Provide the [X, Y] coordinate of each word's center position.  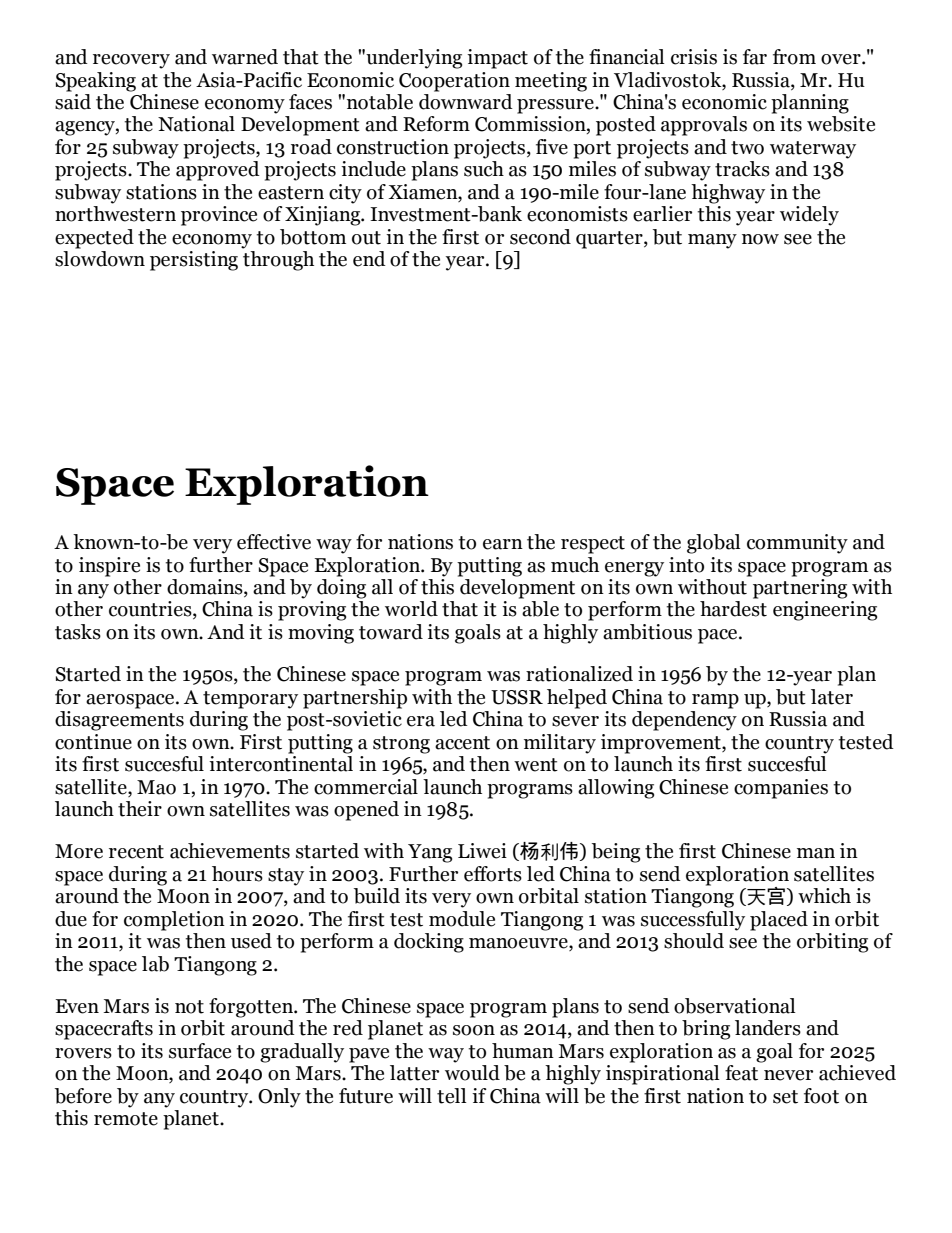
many [712, 241]
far [755, 57]
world [411, 609]
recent [136, 852]
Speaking [96, 82]
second [540, 237]
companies [781, 789]
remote [126, 1119]
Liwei [482, 851]
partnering [800, 589]
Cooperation [454, 82]
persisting [194, 261]
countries [151, 610]
